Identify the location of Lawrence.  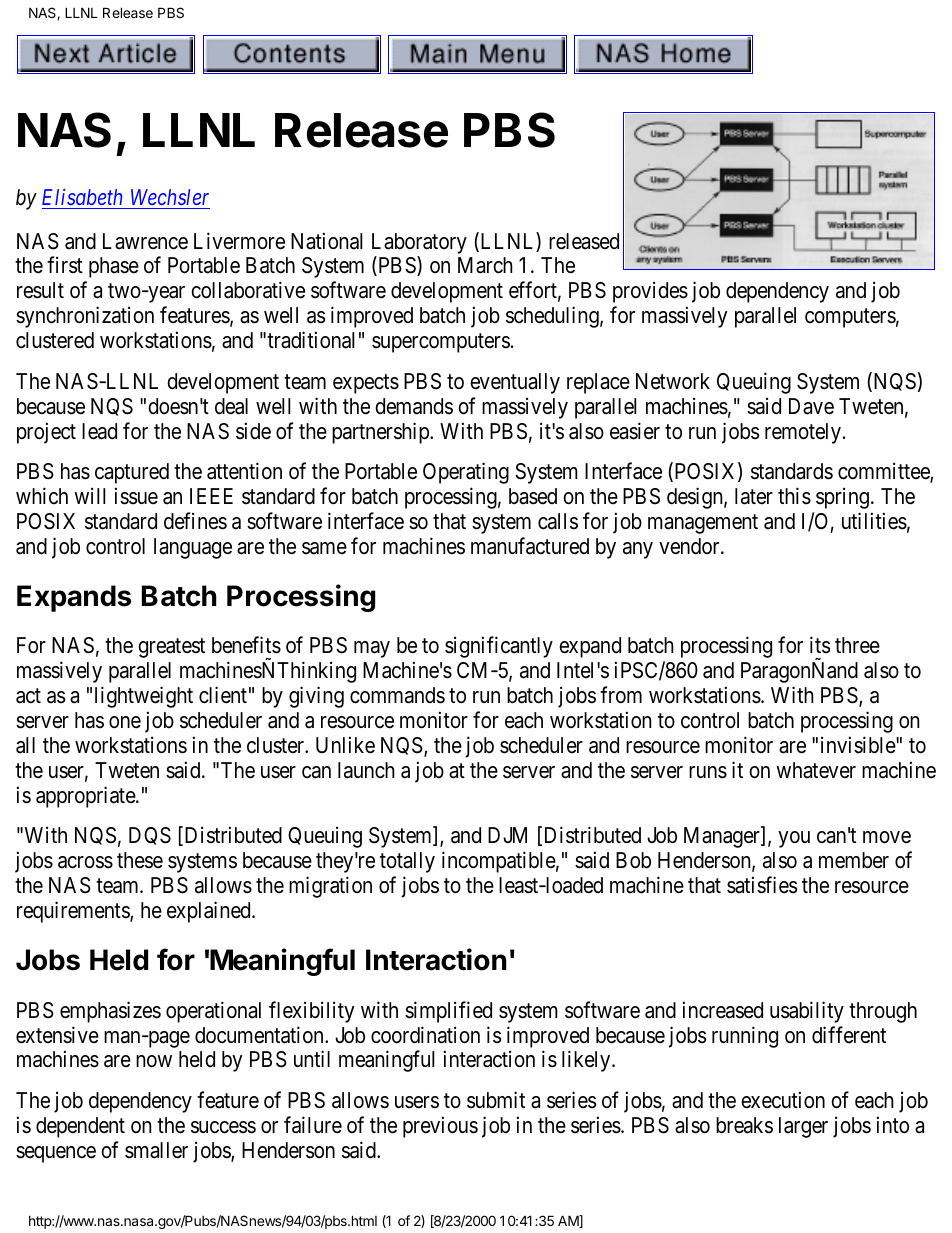
(145, 241).
